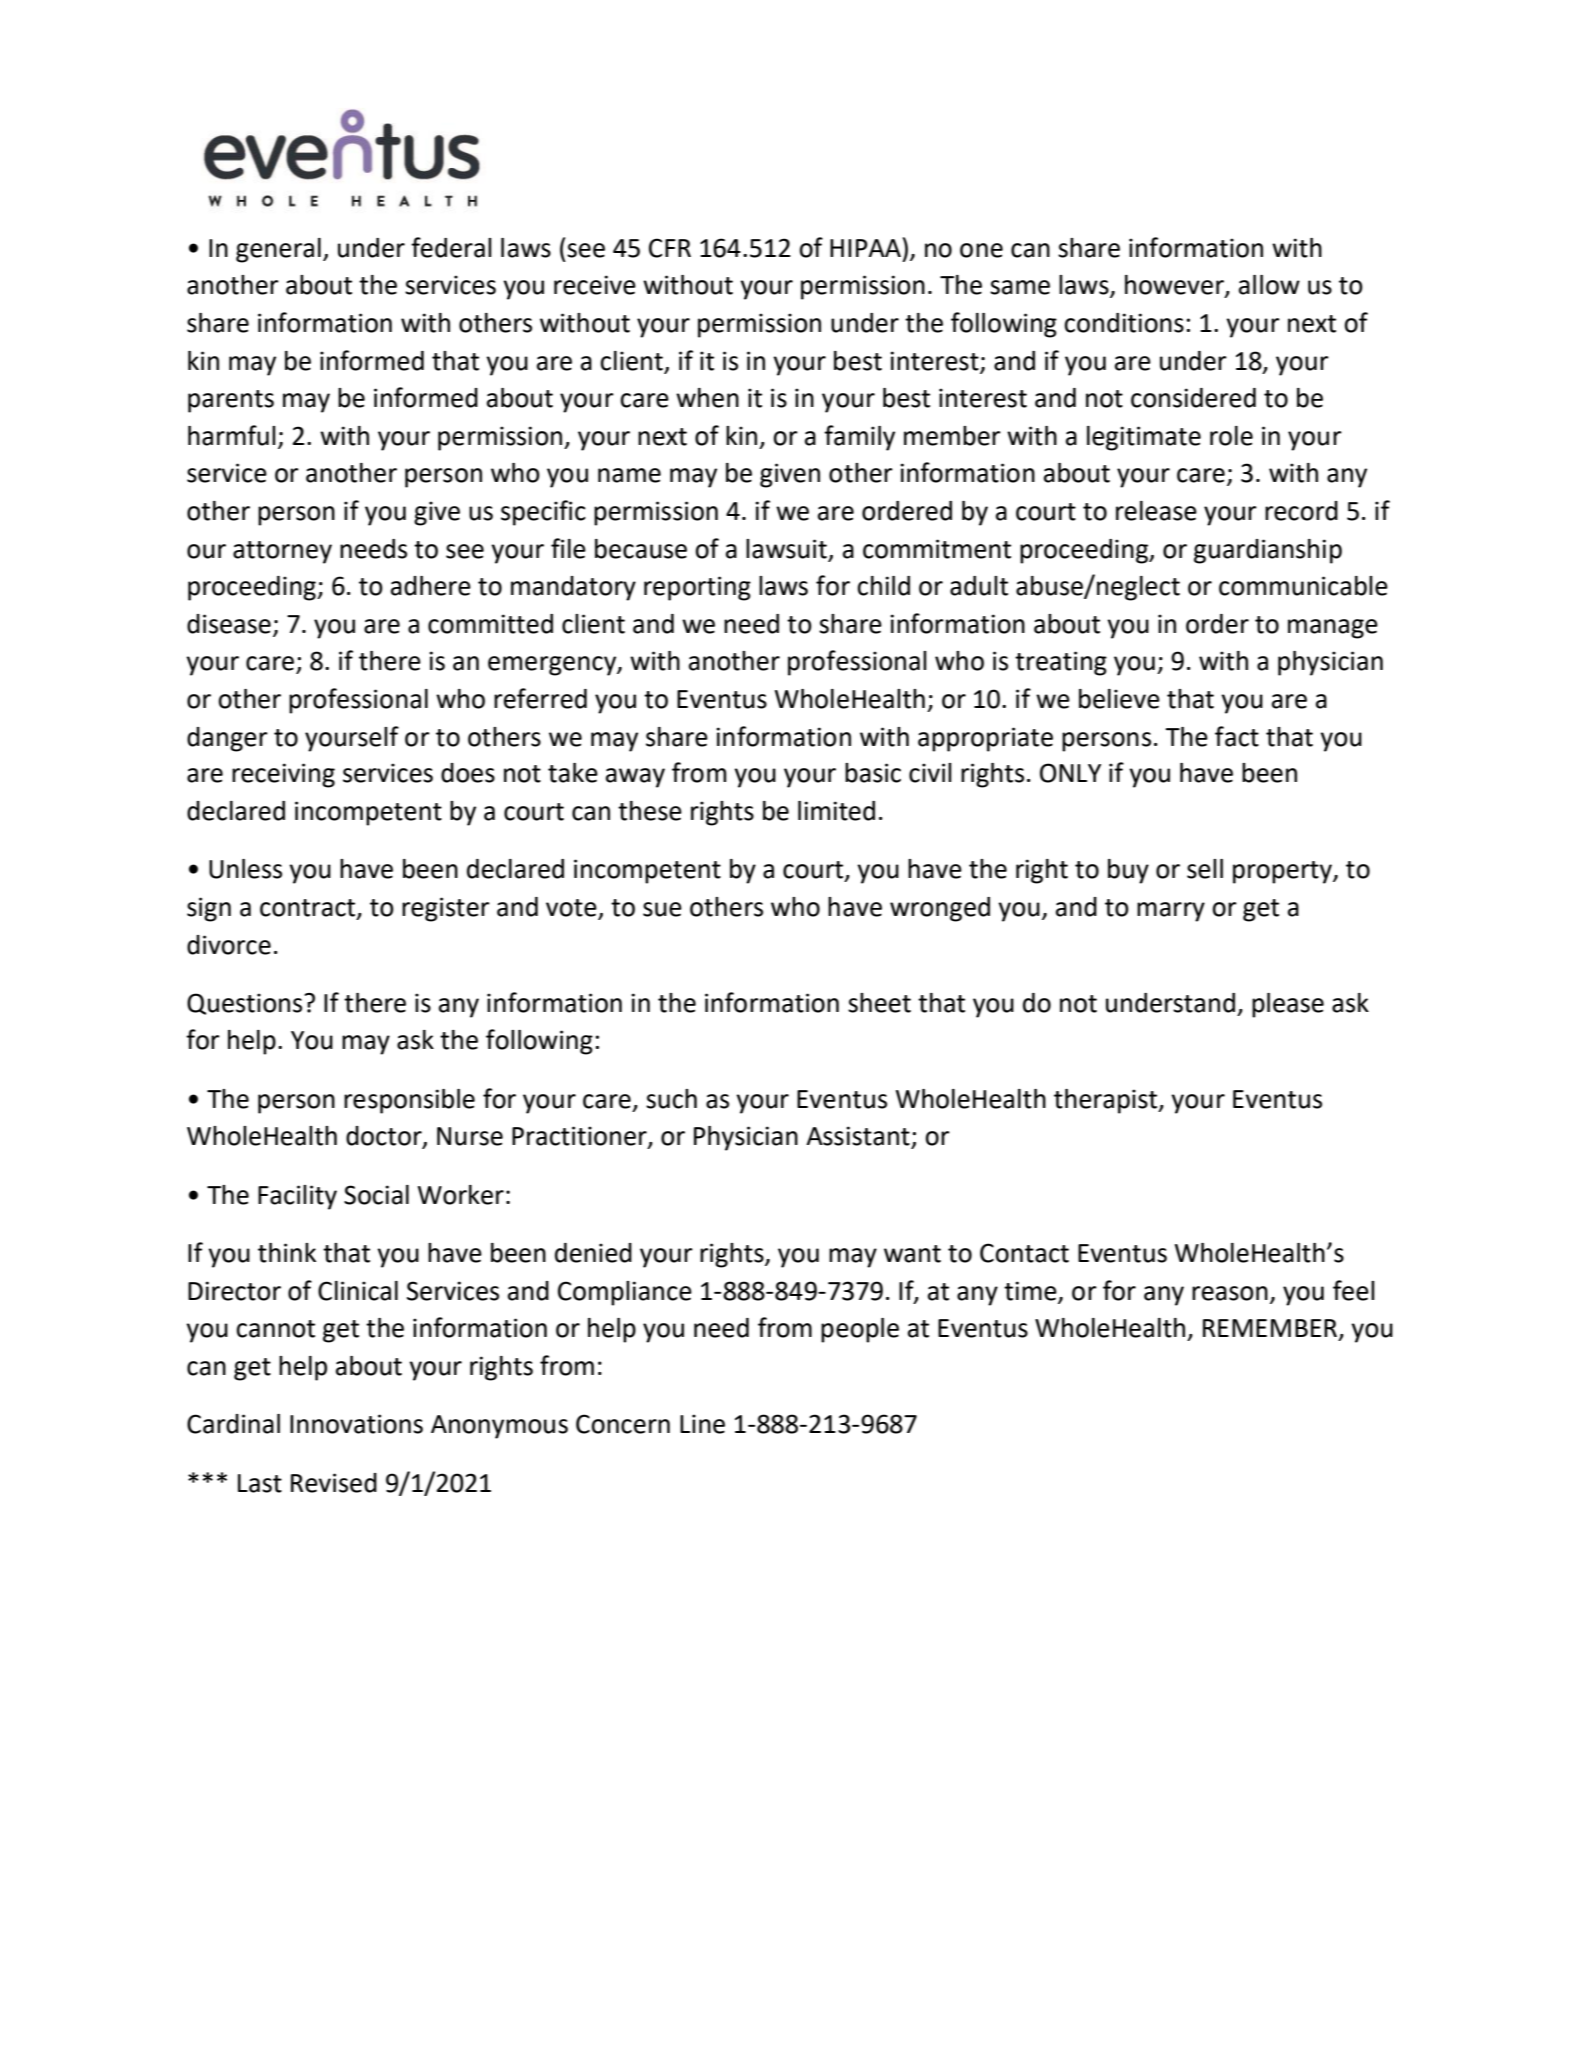 This document has width=1586, height=2053. What do you see at coordinates (697, 588) in the document?
I see `reporting` at bounding box center [697, 588].
